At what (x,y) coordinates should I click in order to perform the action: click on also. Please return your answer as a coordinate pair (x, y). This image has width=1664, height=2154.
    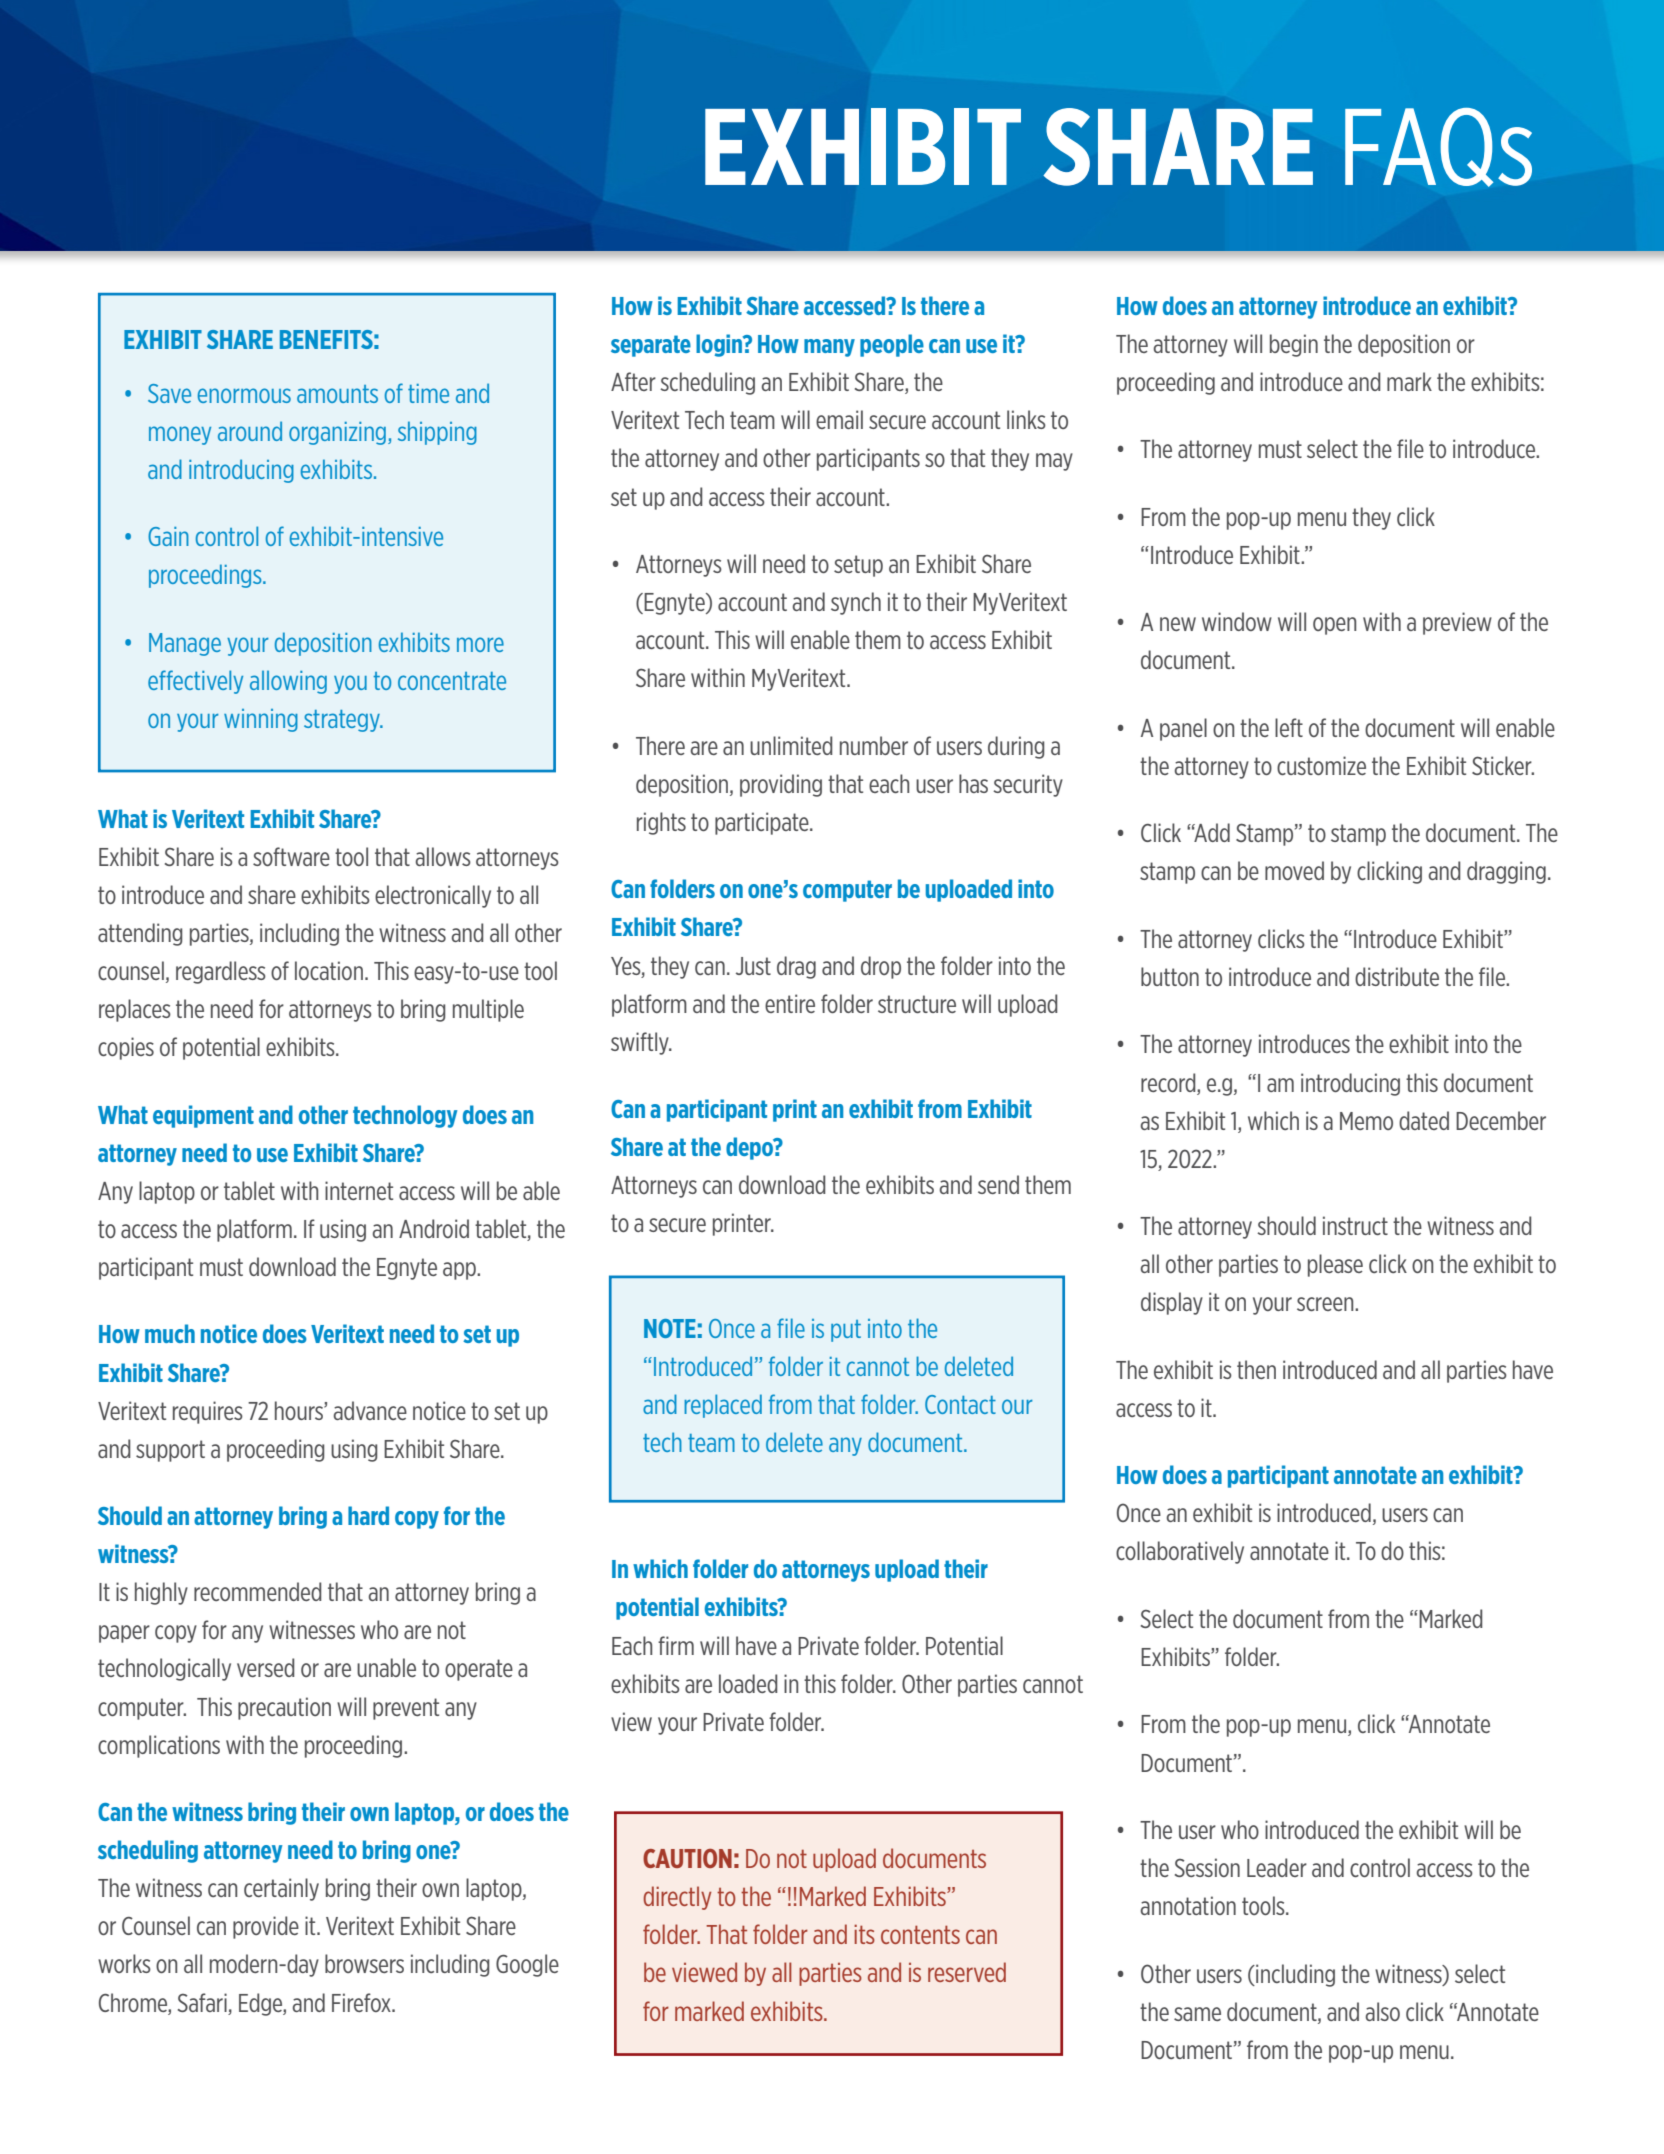
    Looking at the image, I should click on (1383, 2011).
